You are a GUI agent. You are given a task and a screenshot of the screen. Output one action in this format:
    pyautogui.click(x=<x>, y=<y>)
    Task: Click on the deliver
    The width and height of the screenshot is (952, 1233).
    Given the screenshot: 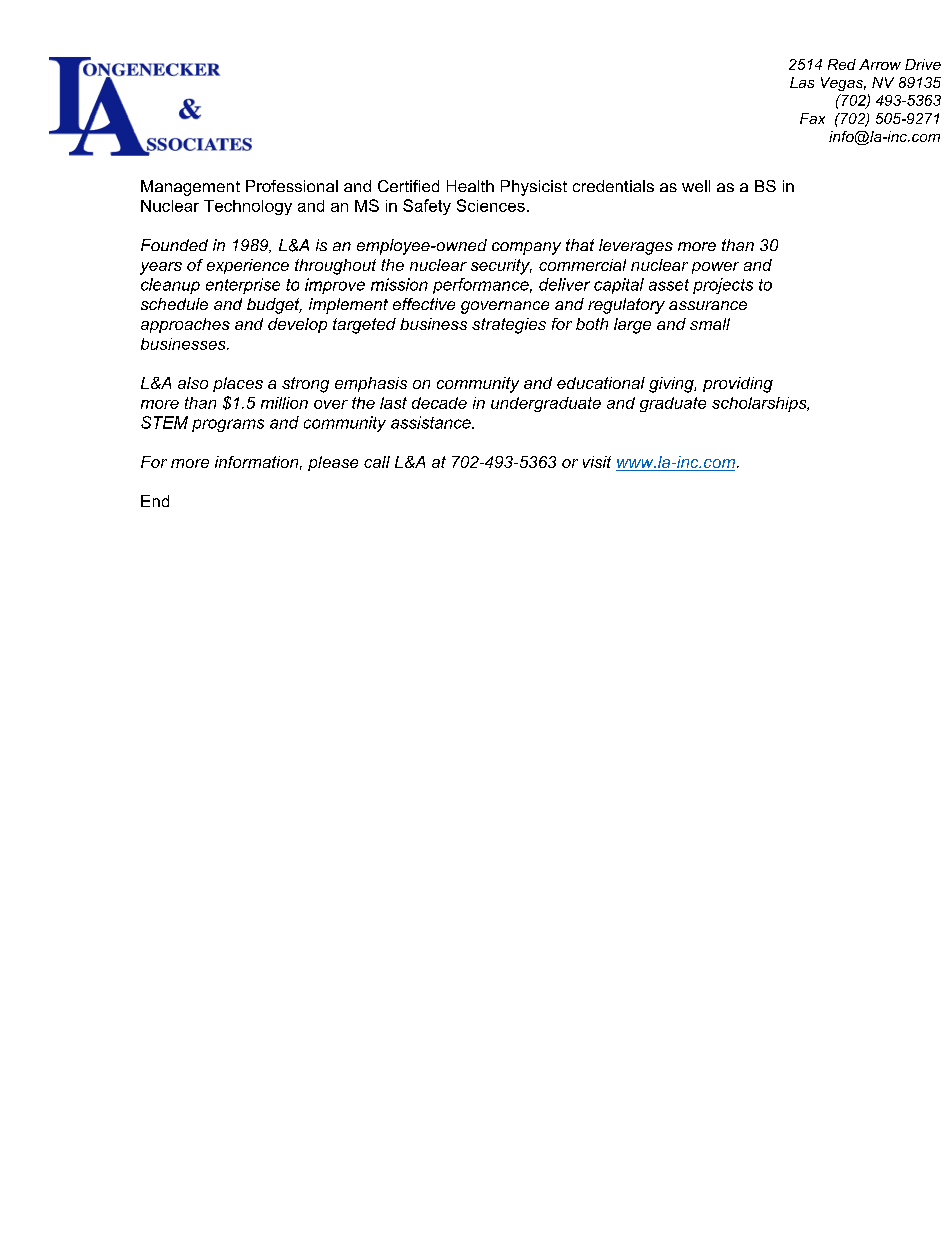 What is the action you would take?
    pyautogui.click(x=564, y=284)
